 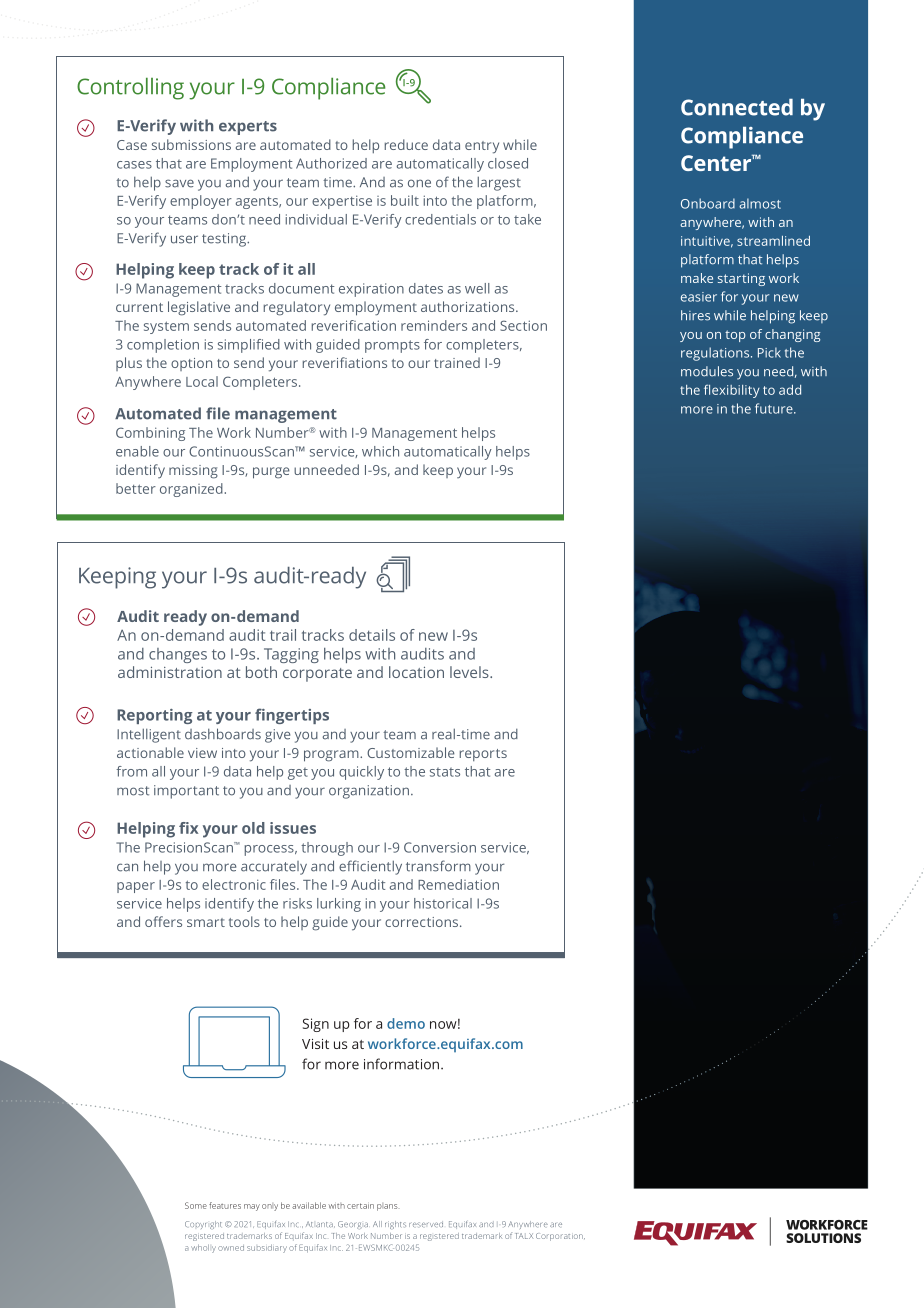 What do you see at coordinates (440, 847) in the document?
I see `Conversion` at bounding box center [440, 847].
